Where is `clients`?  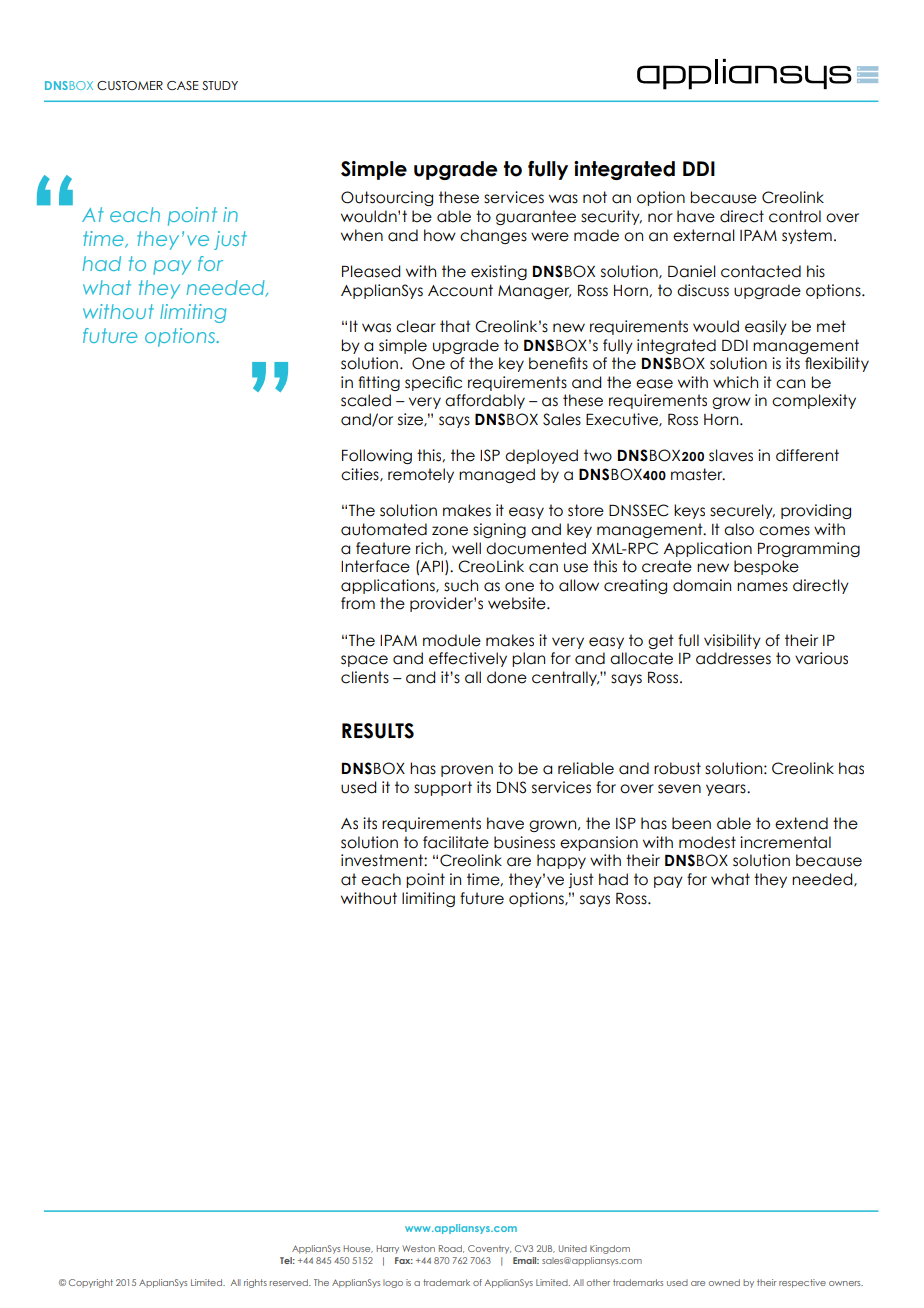
clients is located at coordinates (365, 677).
